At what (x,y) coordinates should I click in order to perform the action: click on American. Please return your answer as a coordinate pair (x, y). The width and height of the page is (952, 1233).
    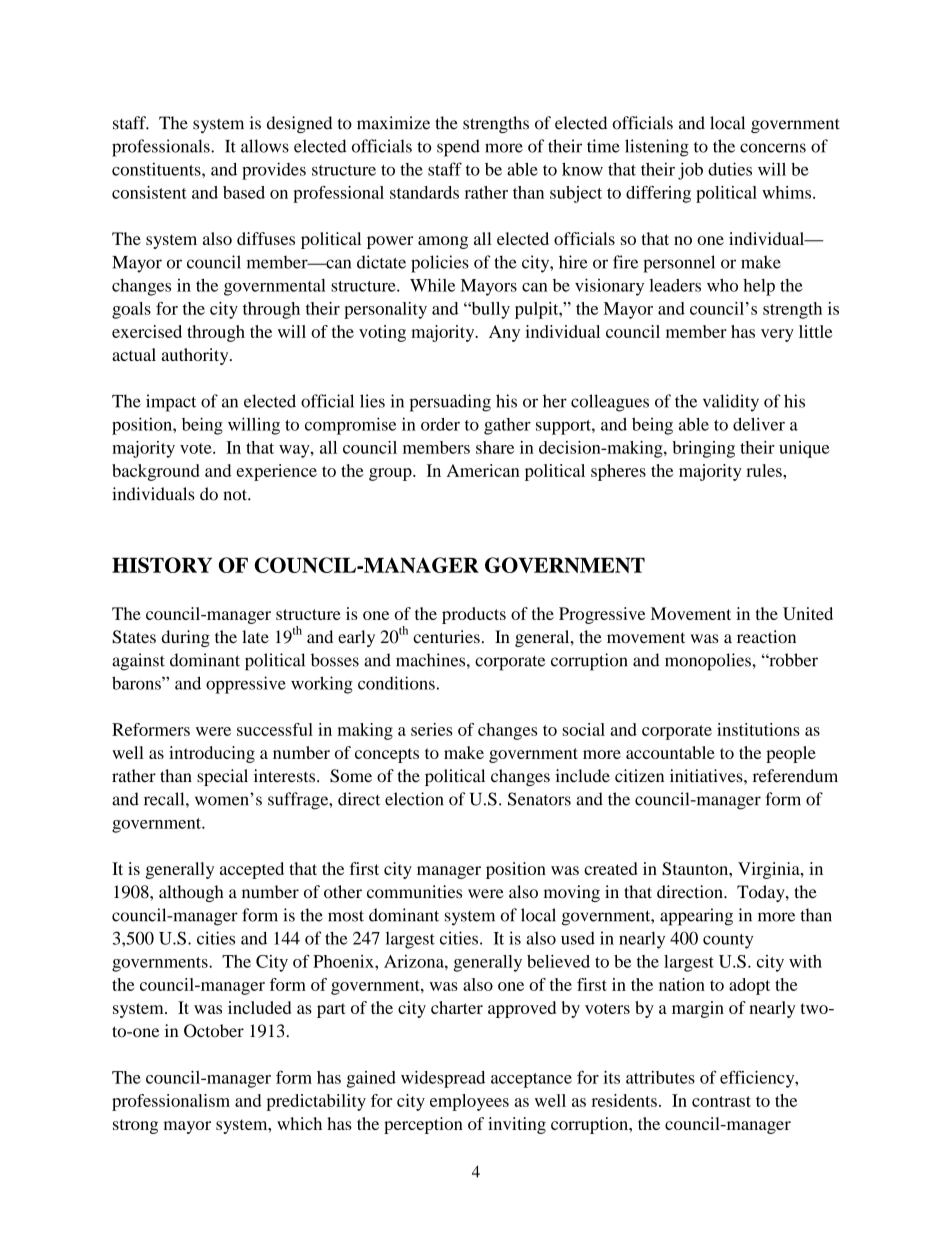
    Looking at the image, I should click on (483, 470).
